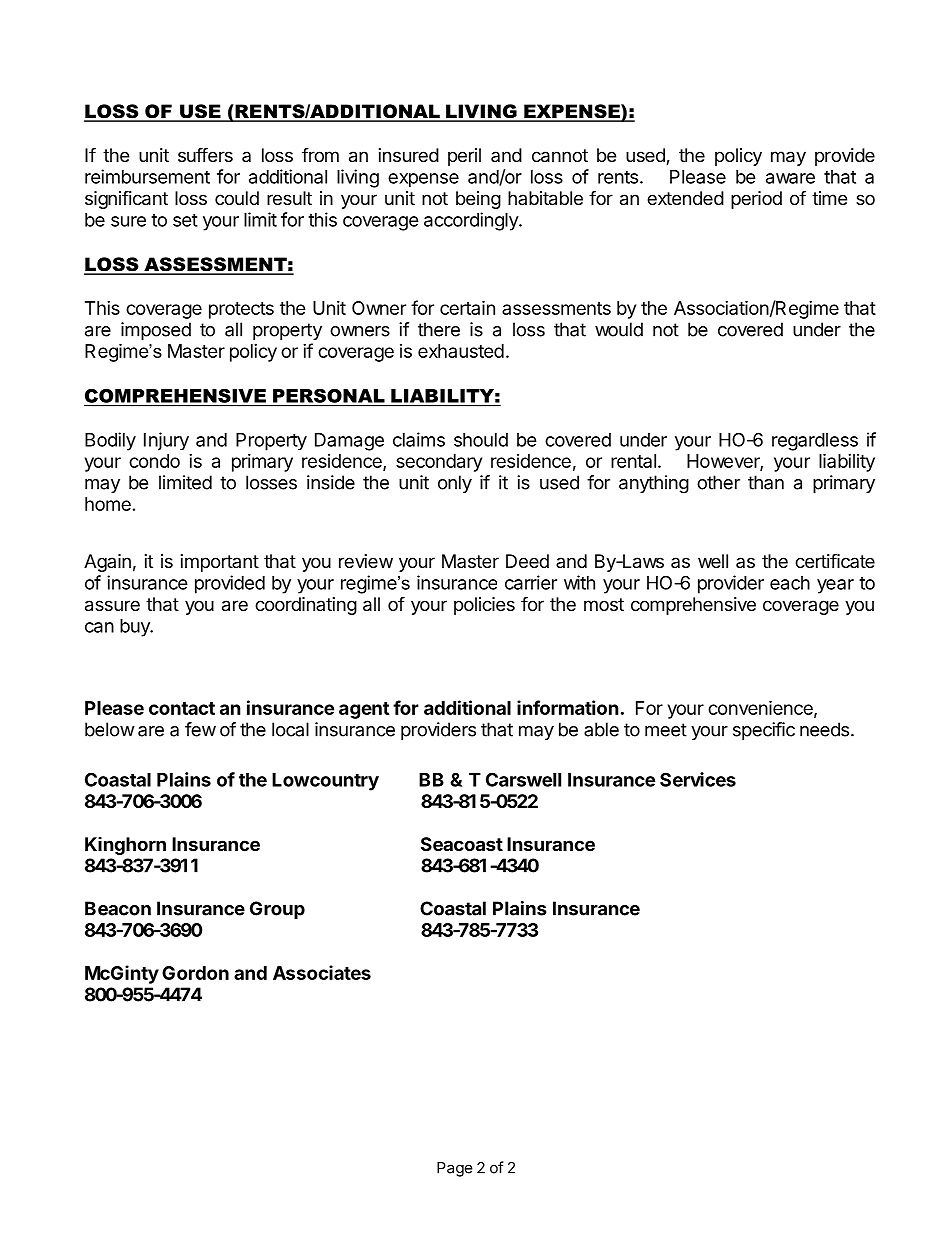 This page has width=952, height=1233. I want to click on period, so click(756, 200).
